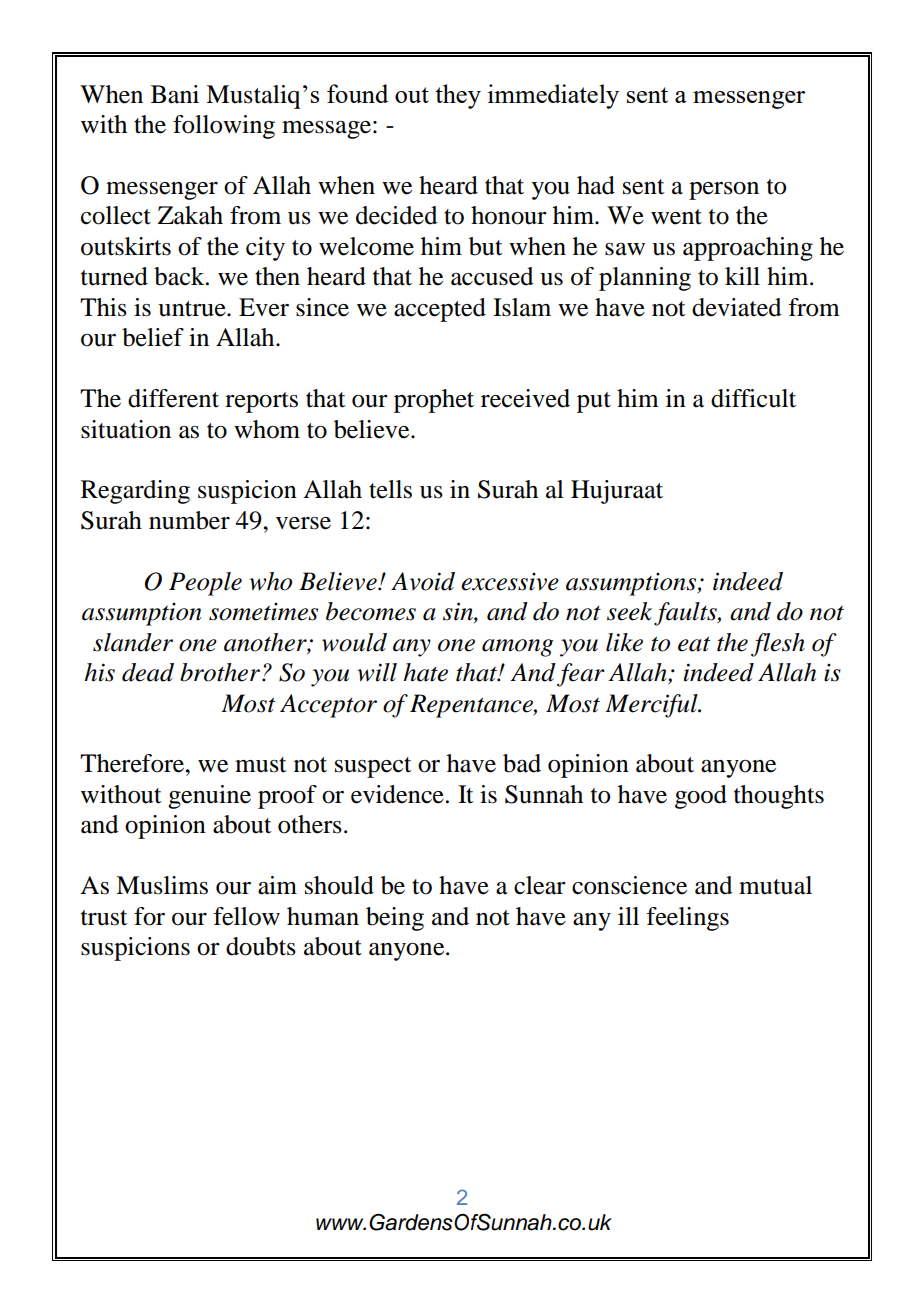  I want to click on tells, so click(390, 489).
